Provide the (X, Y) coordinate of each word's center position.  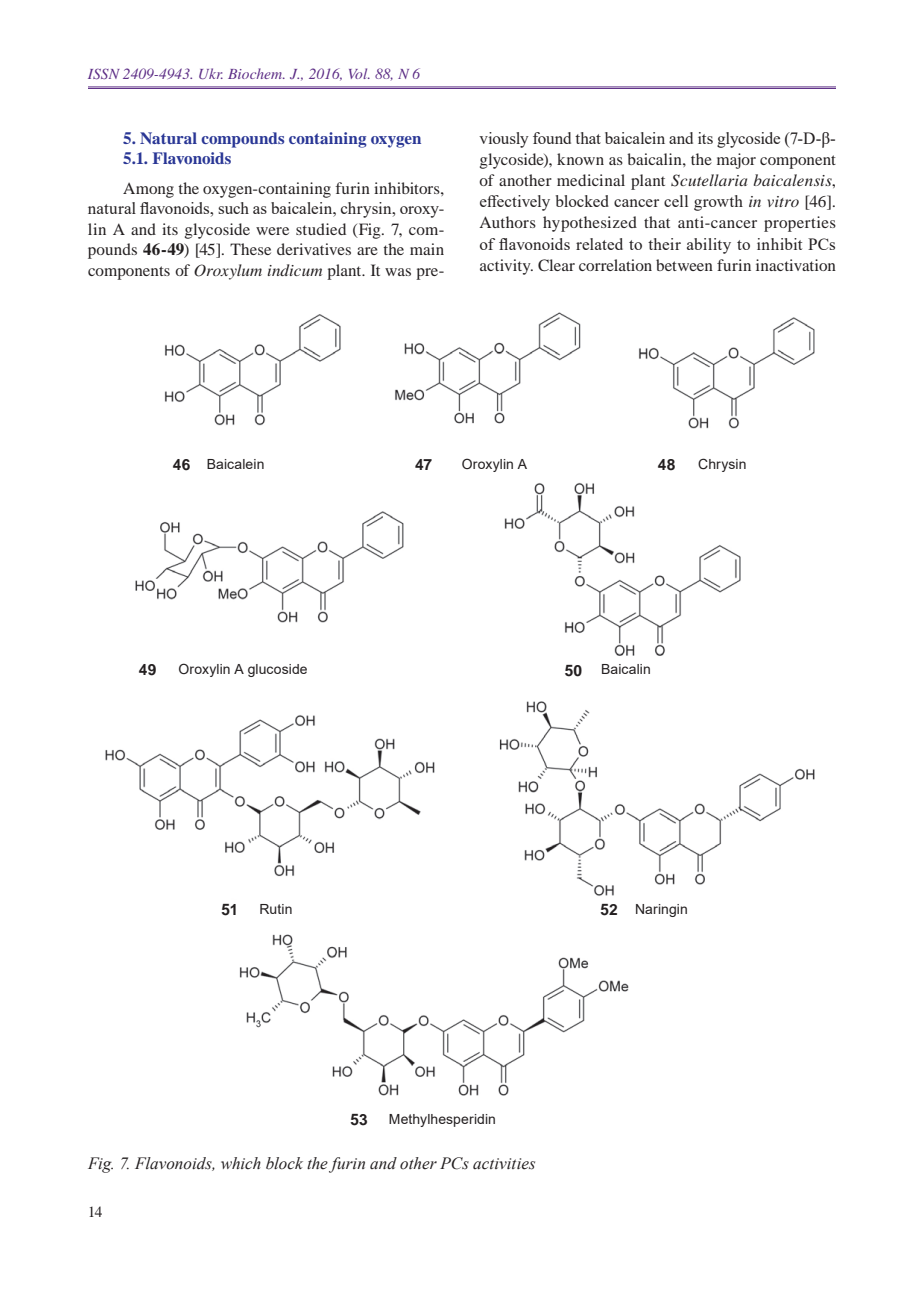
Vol (359, 73)
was (398, 272)
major (736, 161)
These (250, 249)
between (684, 265)
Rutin (276, 909)
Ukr (211, 73)
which (241, 1163)
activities (504, 1164)
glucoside (277, 670)
